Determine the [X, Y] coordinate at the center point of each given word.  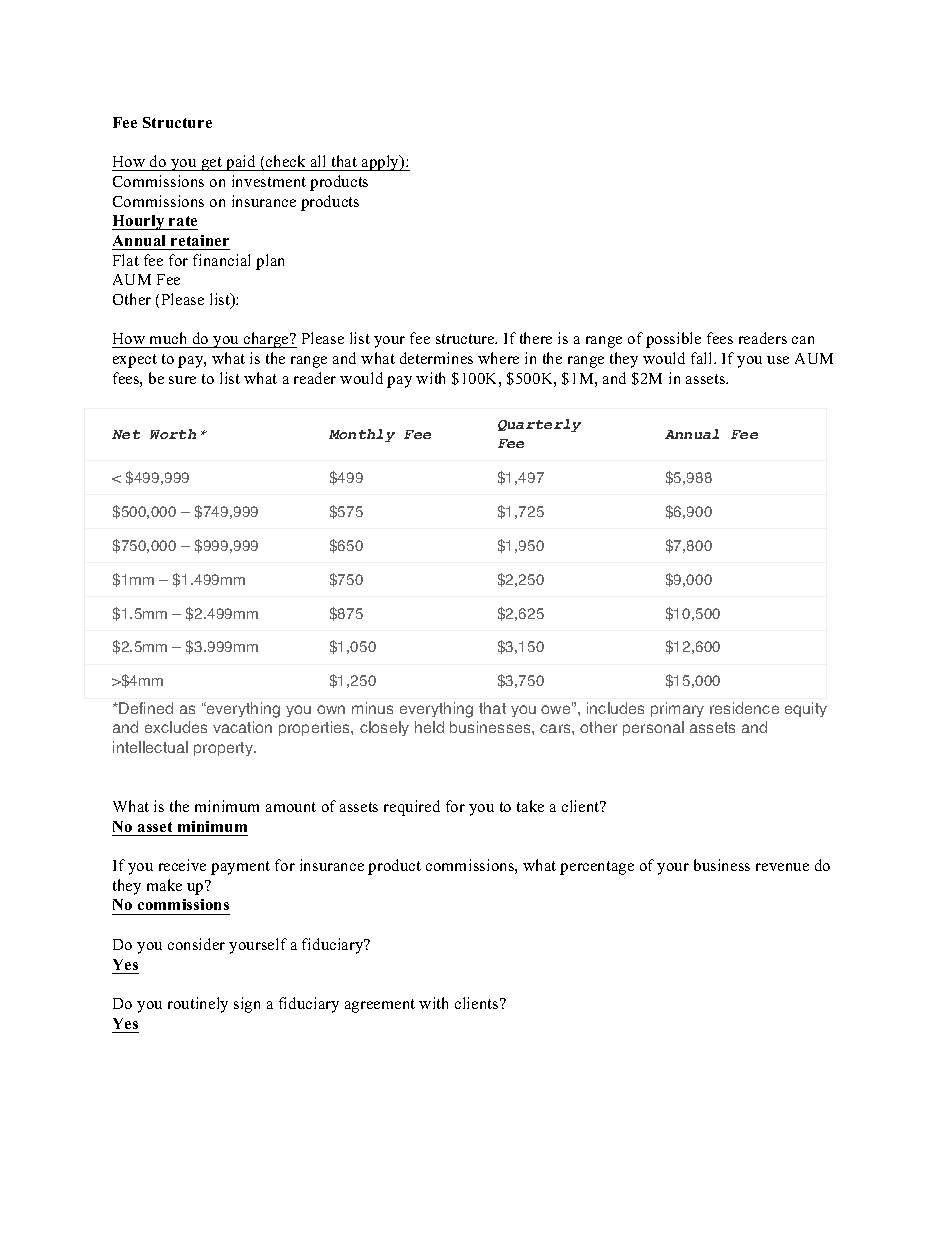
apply [381, 163]
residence [744, 708]
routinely [198, 1005]
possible [673, 340]
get [212, 164]
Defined [146, 708]
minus [372, 708]
